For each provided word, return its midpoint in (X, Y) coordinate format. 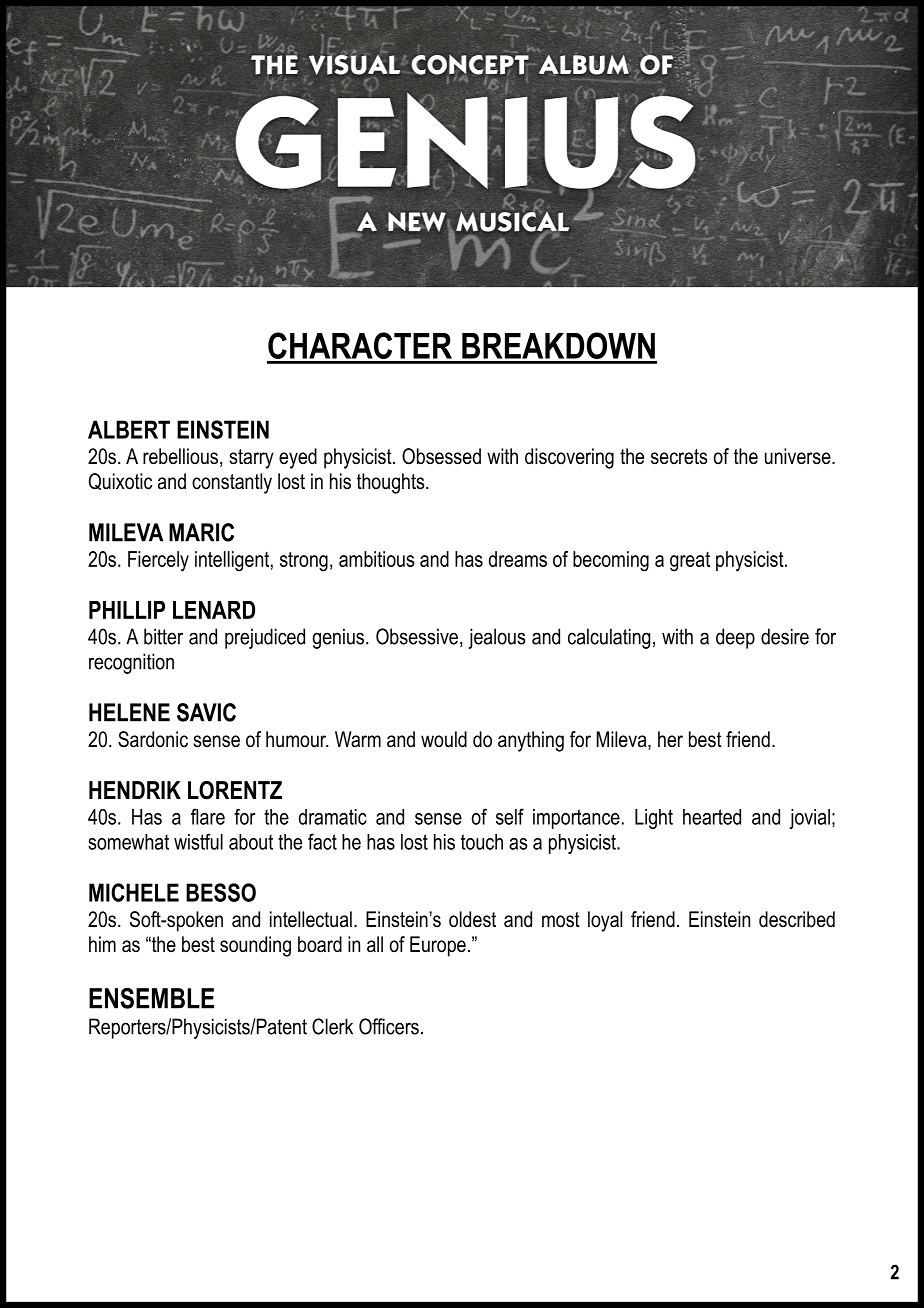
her (670, 739)
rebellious (180, 456)
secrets (679, 457)
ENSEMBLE (151, 998)
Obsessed (441, 456)
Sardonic (153, 739)
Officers (389, 1026)
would (444, 739)
